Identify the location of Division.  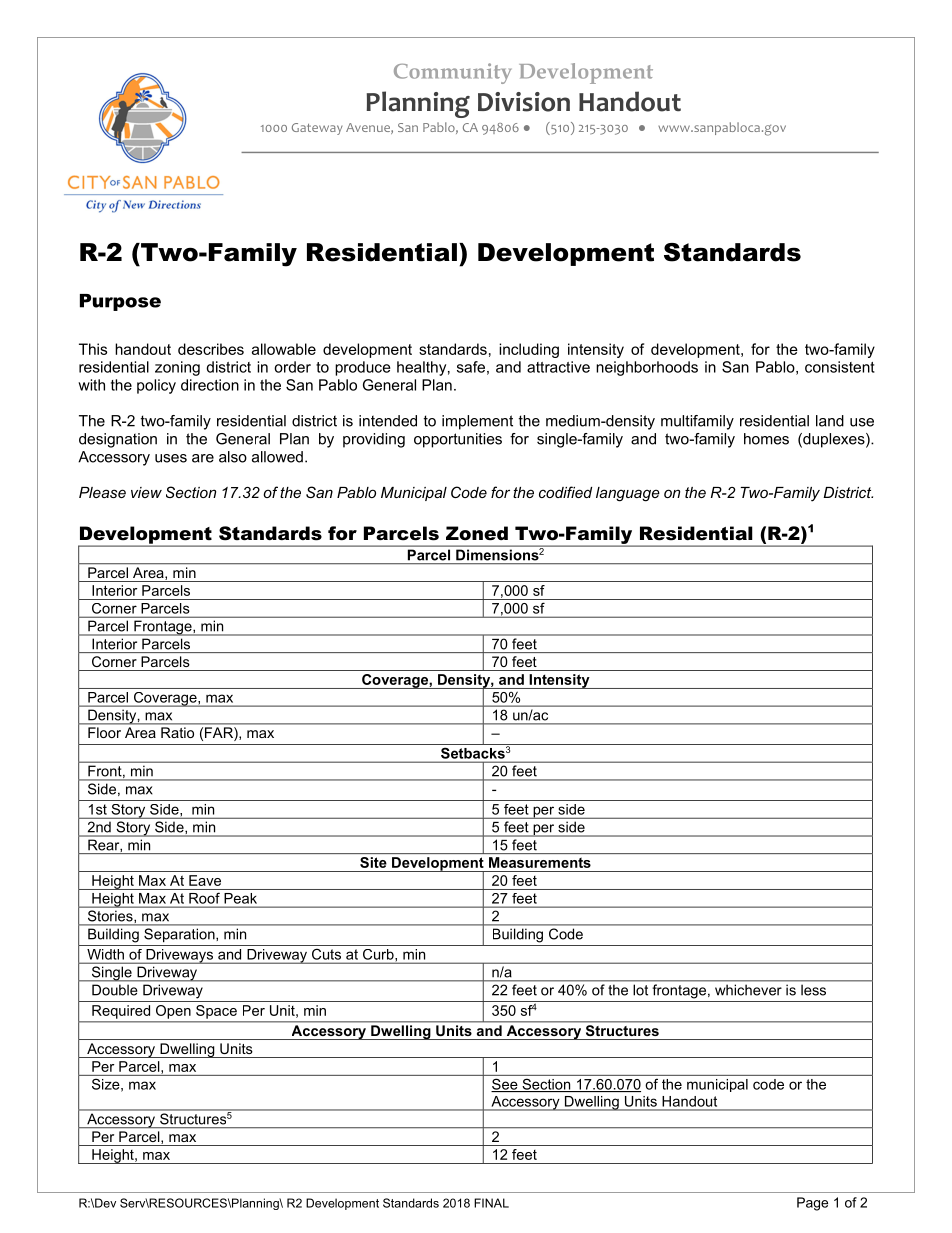
(524, 102).
